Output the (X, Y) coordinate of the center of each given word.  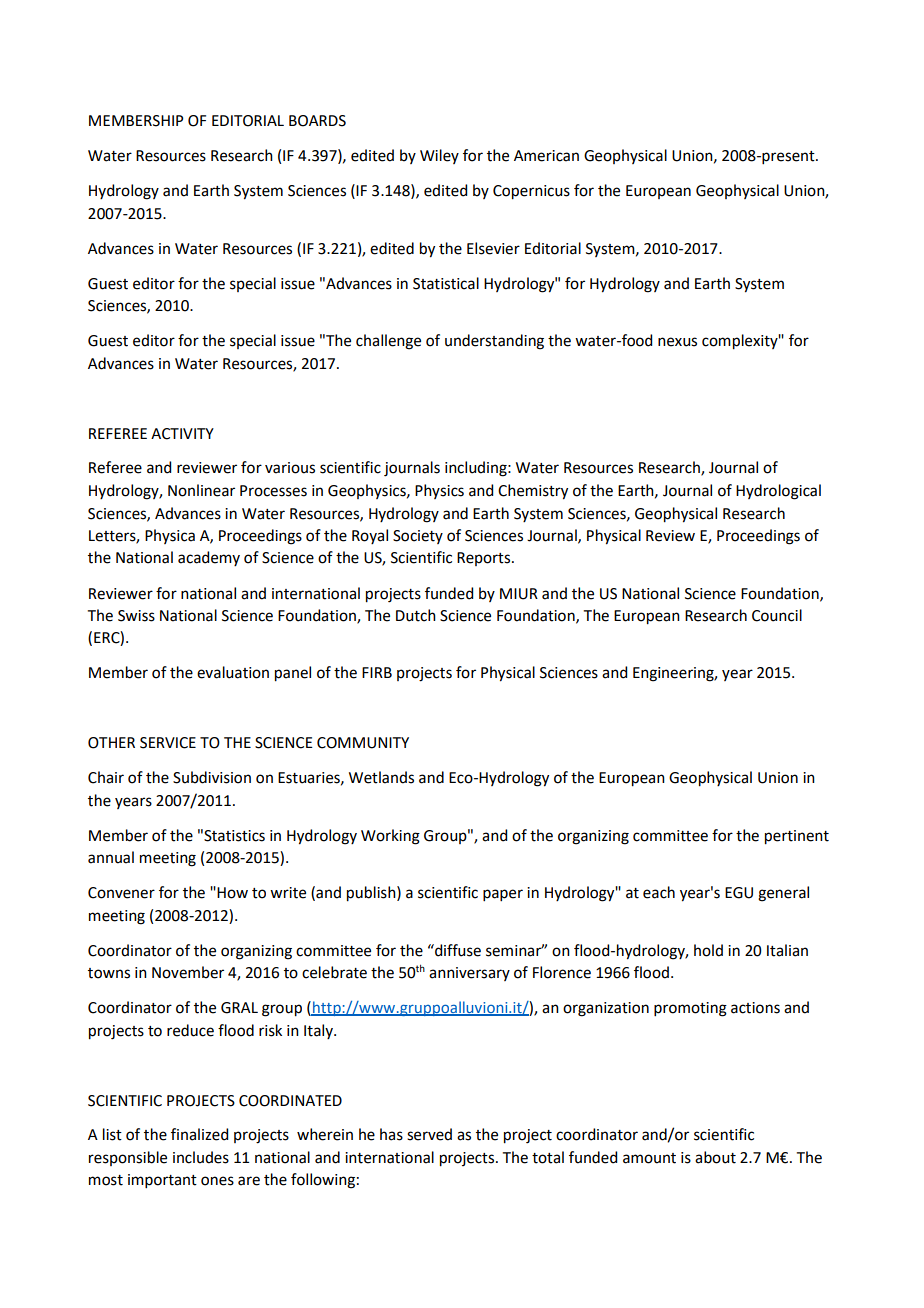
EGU (739, 893)
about (715, 1157)
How (232, 893)
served (429, 1134)
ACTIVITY (182, 434)
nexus (677, 342)
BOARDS (317, 121)
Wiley (439, 156)
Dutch (416, 615)
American (546, 156)
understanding (494, 342)
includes (201, 1157)
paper (503, 895)
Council (777, 615)
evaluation (233, 672)
